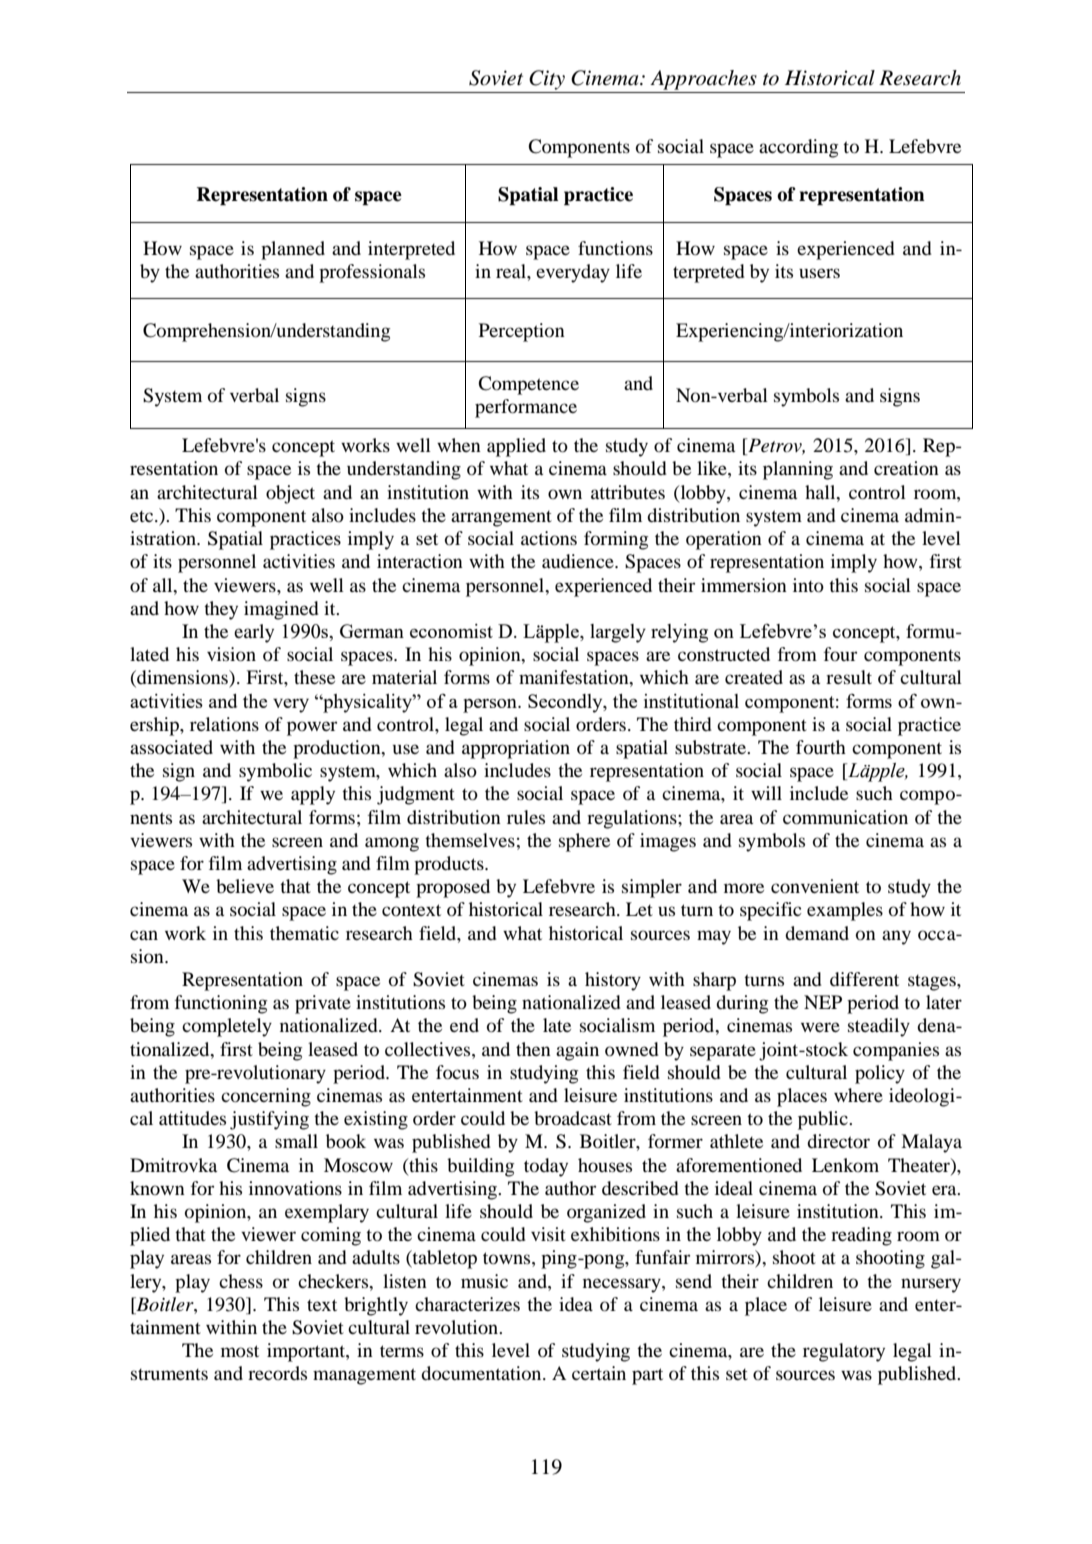 This image has width=1092, height=1544. What do you see at coordinates (482, 1373) in the image?
I see `documentation` at bounding box center [482, 1373].
